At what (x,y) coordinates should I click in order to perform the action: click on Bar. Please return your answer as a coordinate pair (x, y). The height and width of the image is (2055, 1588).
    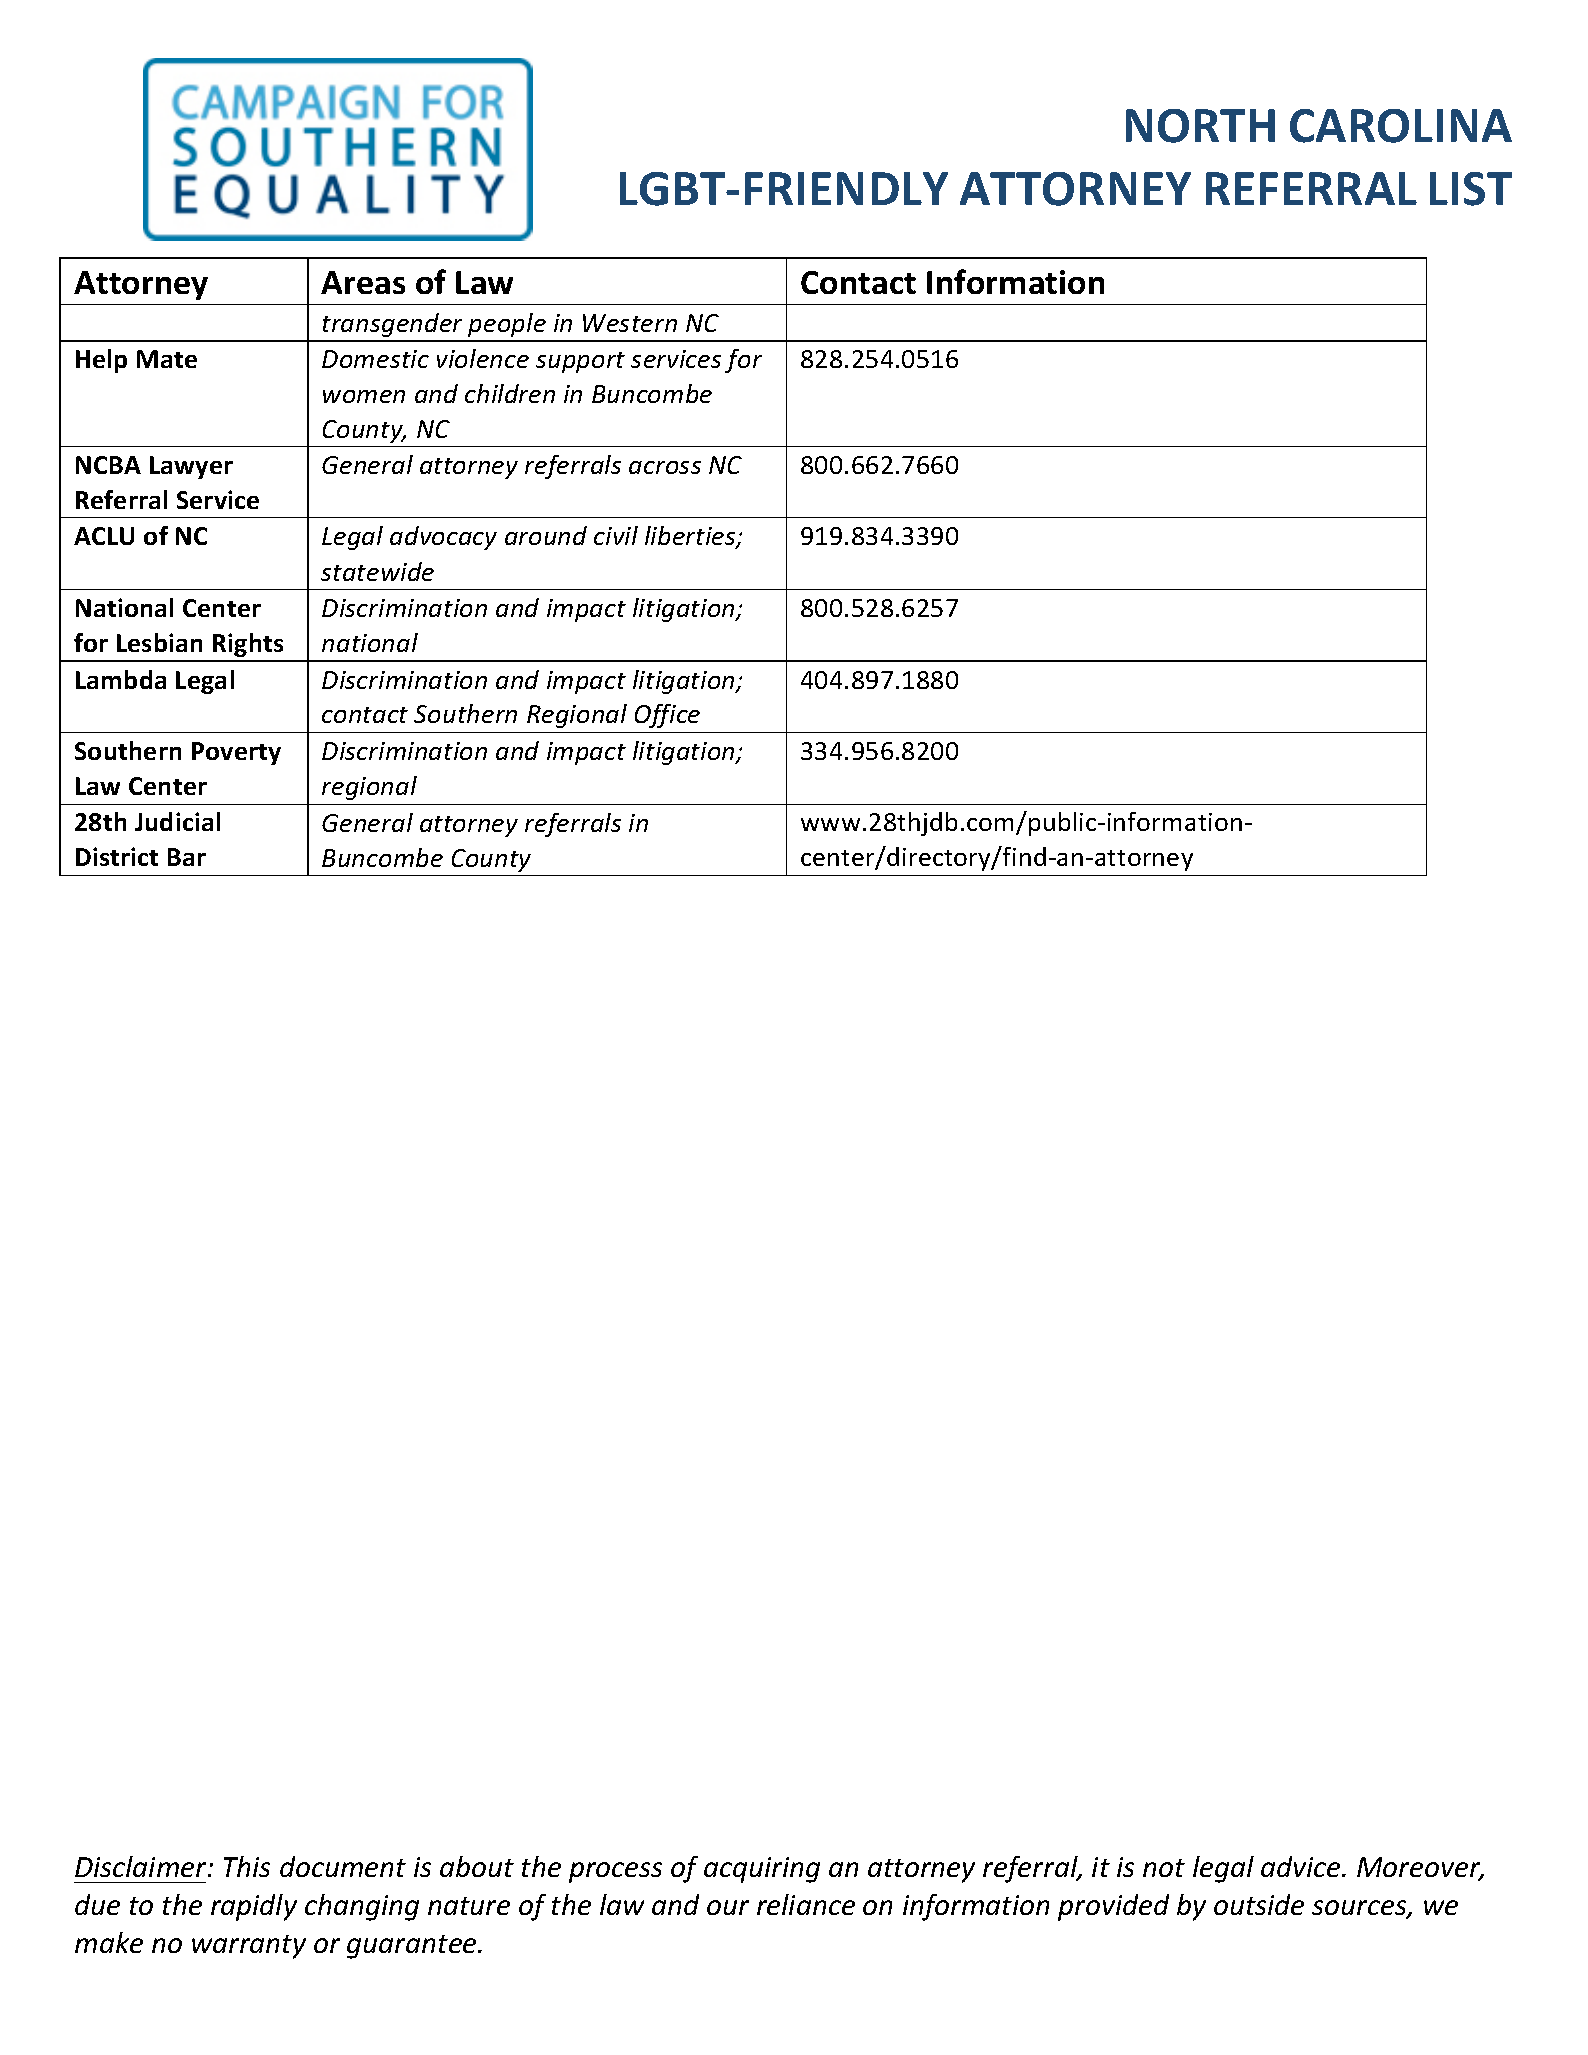
    Looking at the image, I should click on (187, 857).
